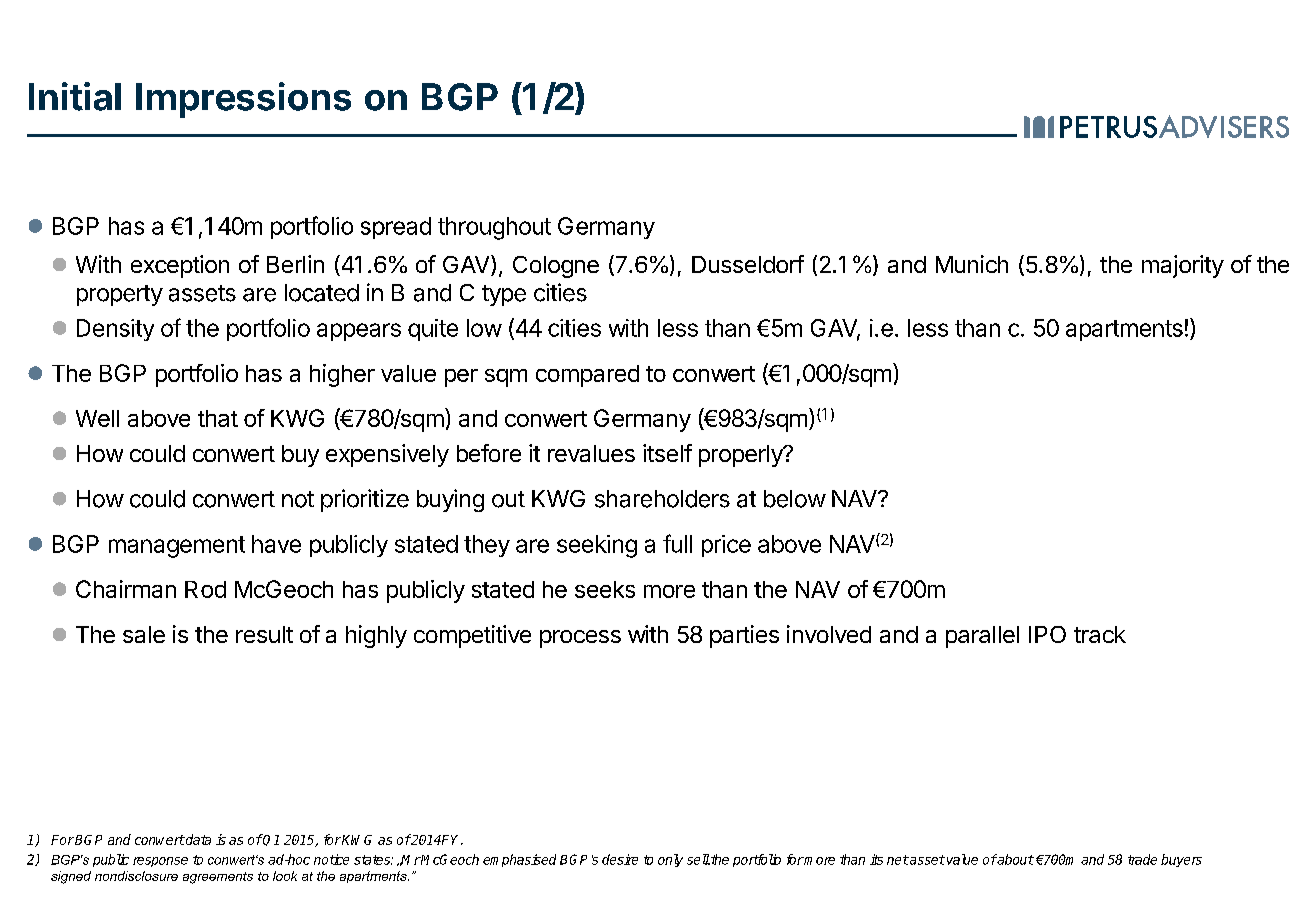  What do you see at coordinates (1015, 859) in the document?
I see `about` at bounding box center [1015, 859].
